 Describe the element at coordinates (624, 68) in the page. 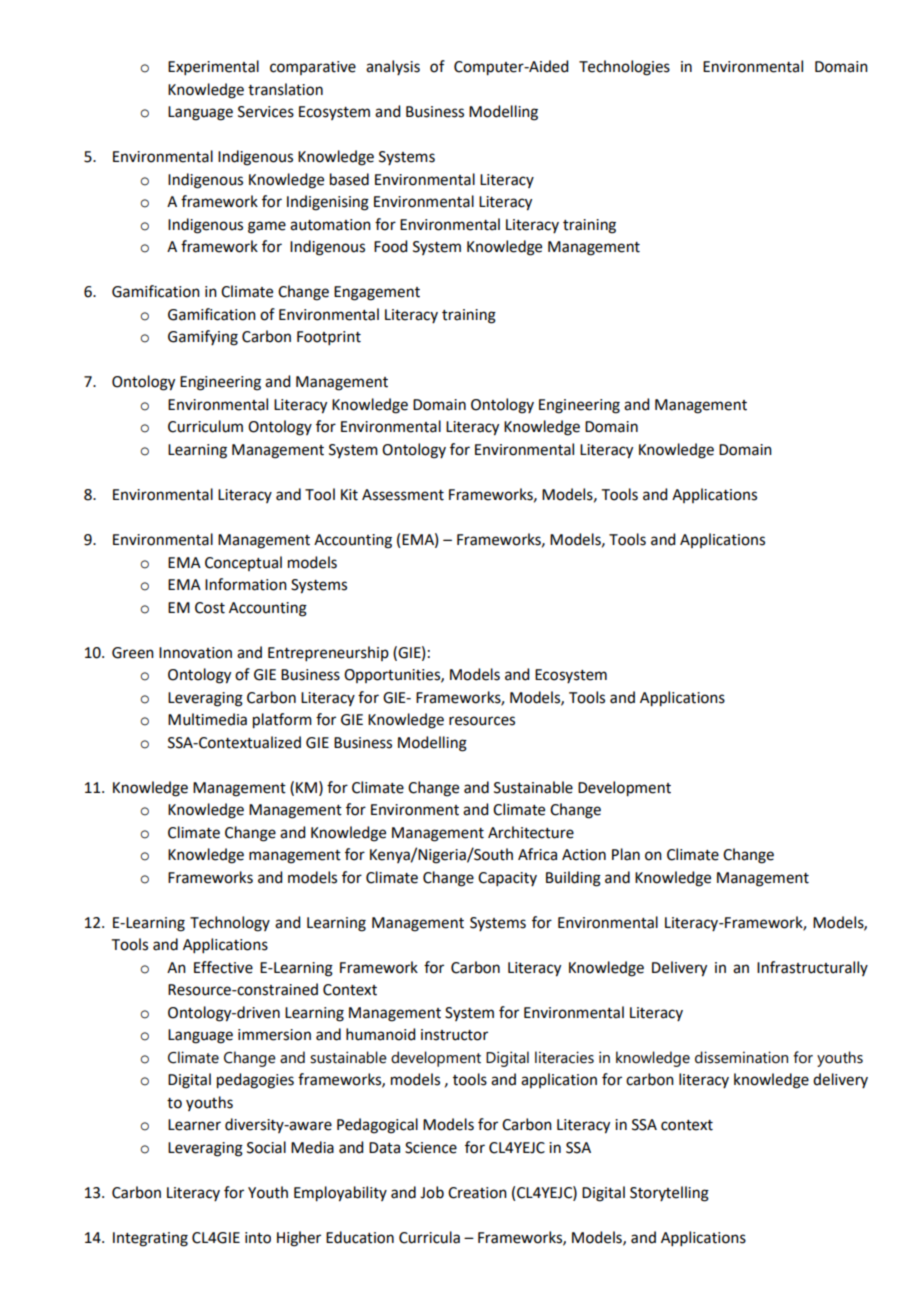

I see `Technologies` at that location.
